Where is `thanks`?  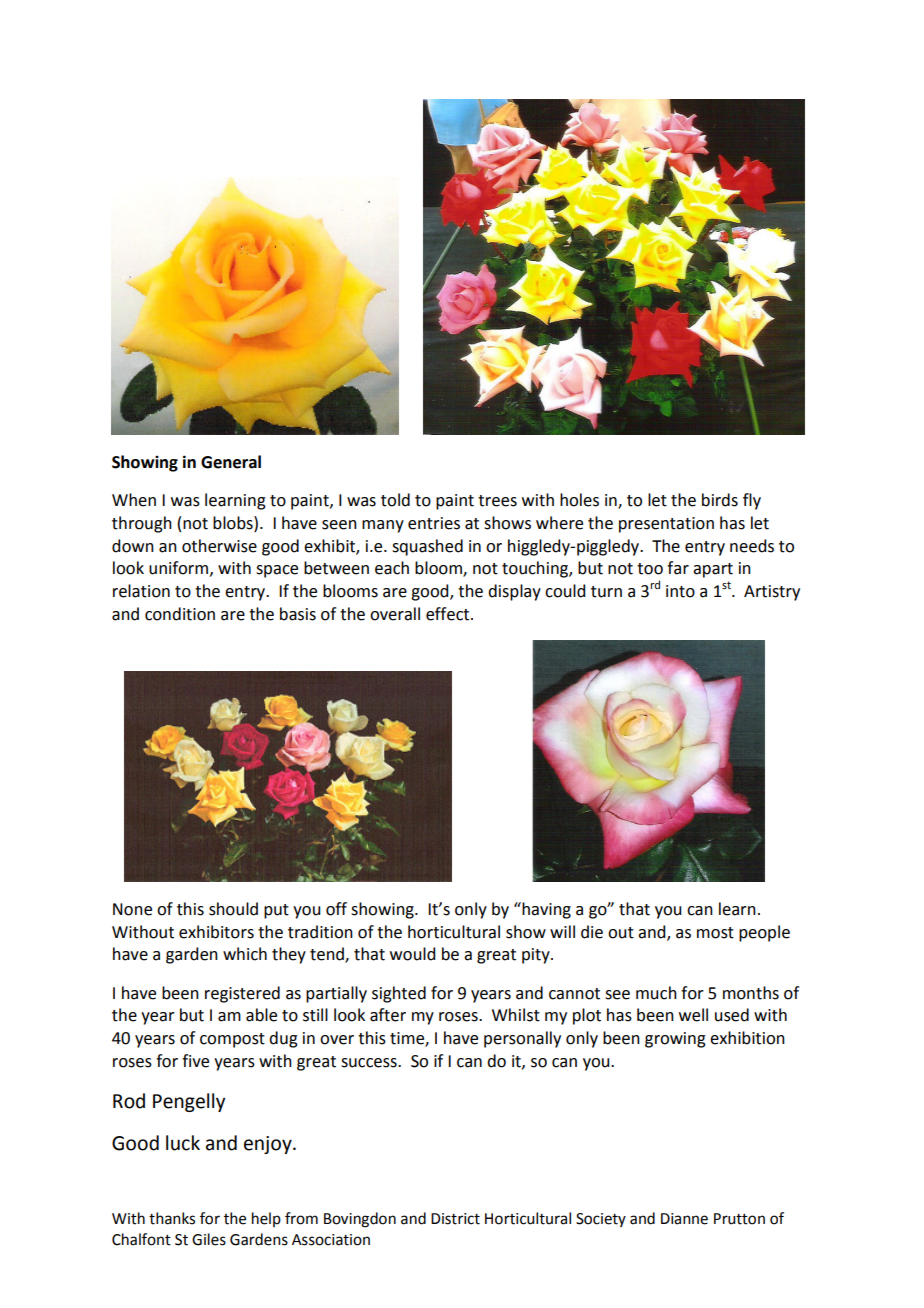
thanks is located at coordinates (172, 1218).
